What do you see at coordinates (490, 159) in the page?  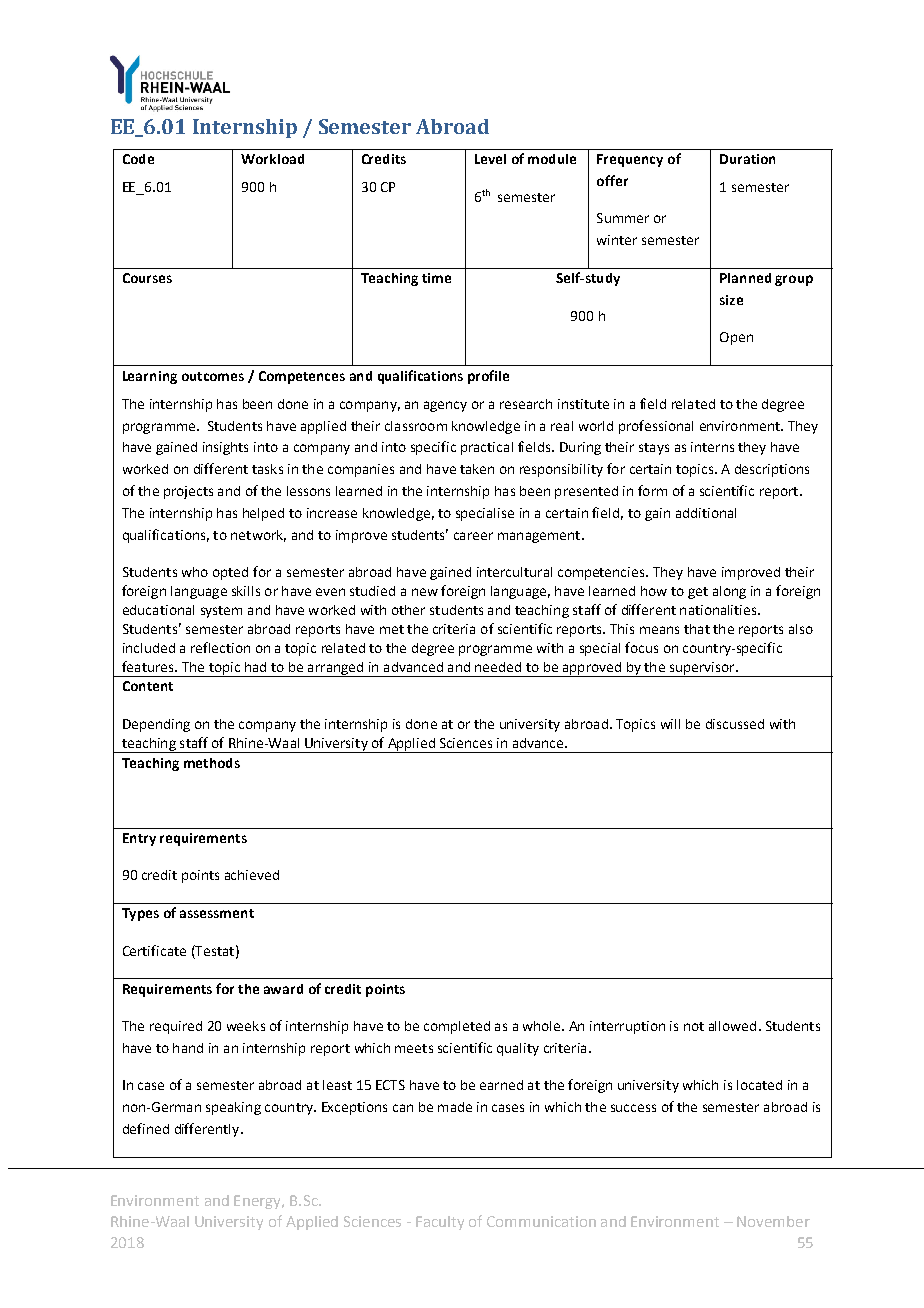 I see `Level` at bounding box center [490, 159].
